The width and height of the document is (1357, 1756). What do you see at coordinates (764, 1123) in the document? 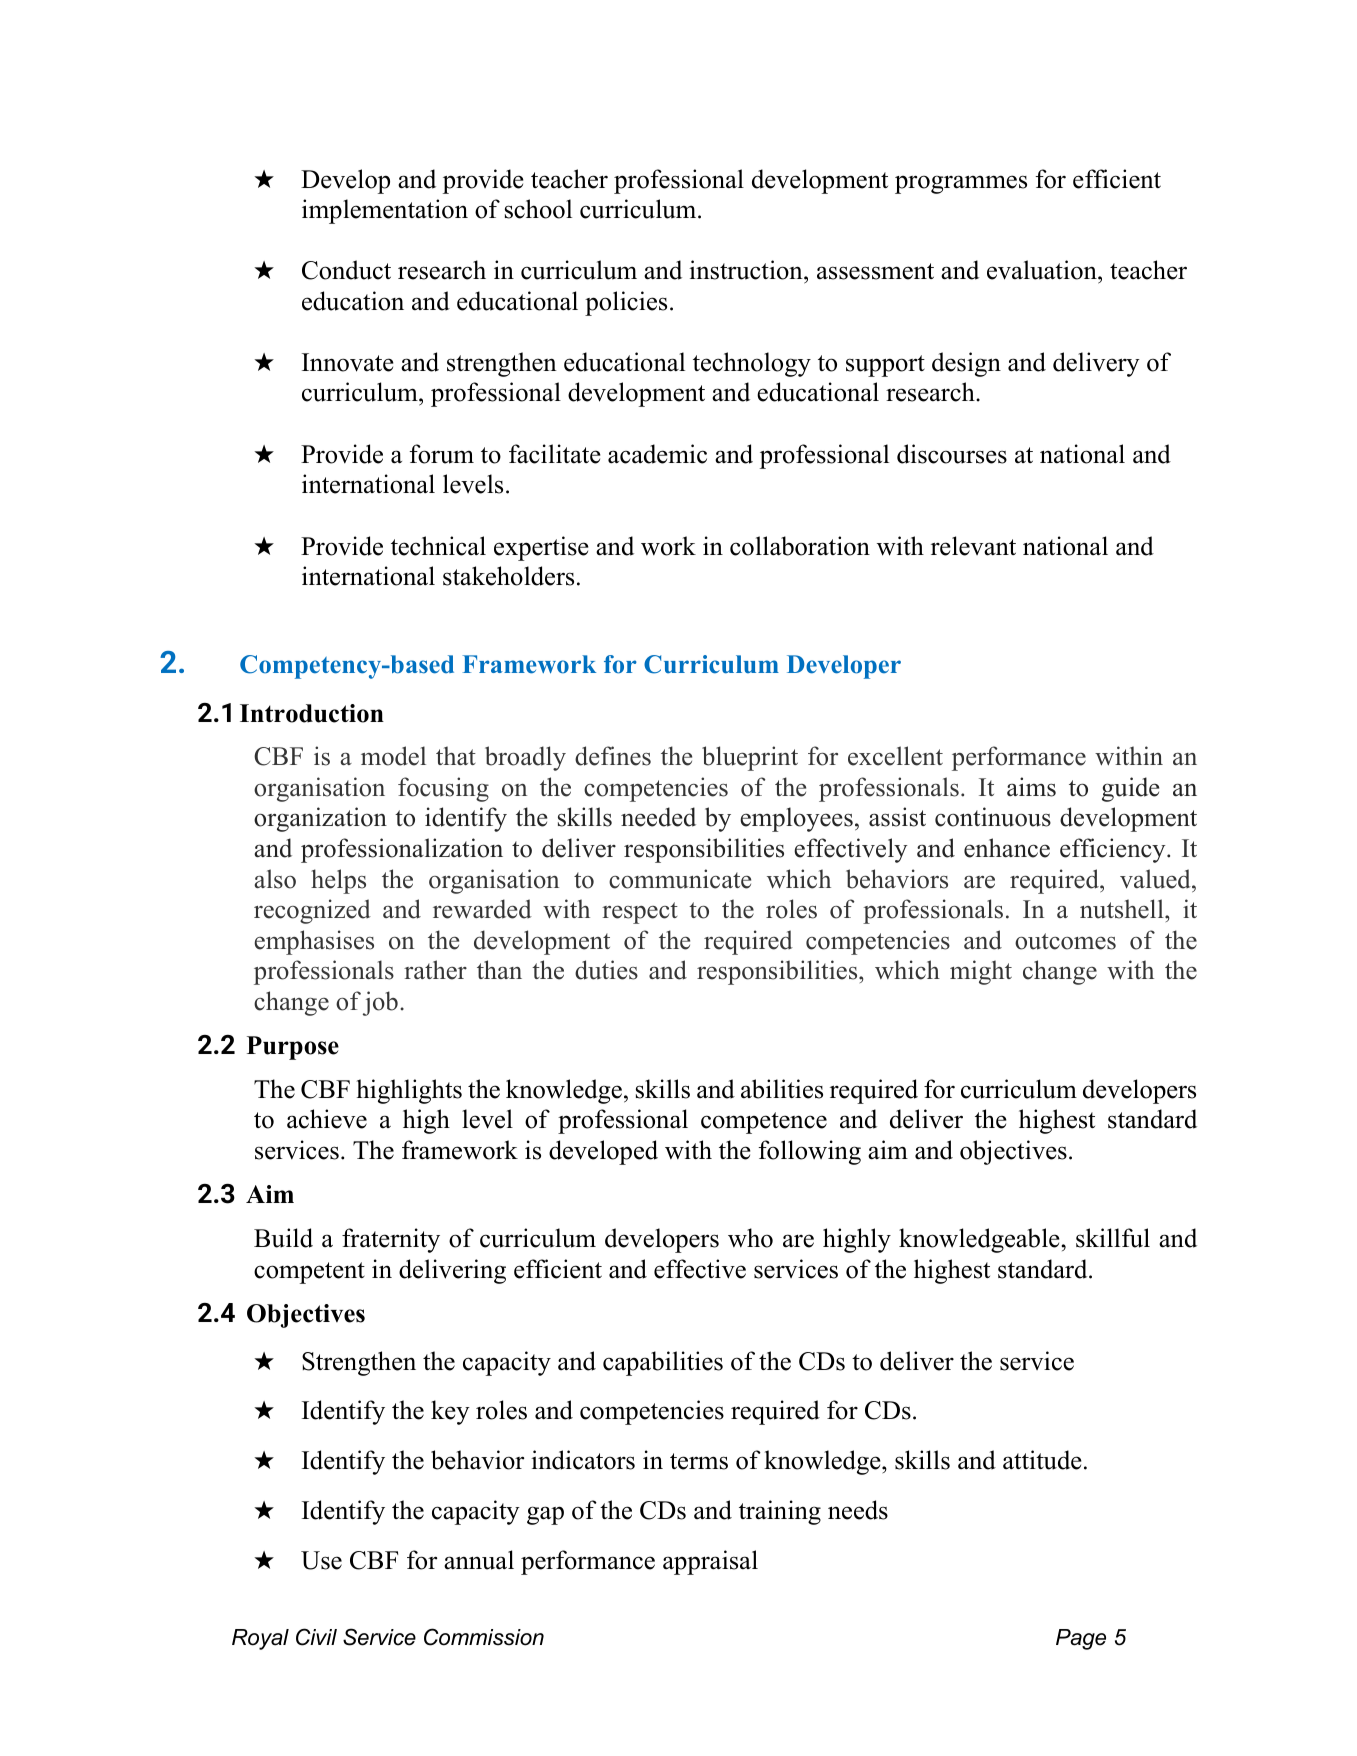
I see `competence` at bounding box center [764, 1123].
